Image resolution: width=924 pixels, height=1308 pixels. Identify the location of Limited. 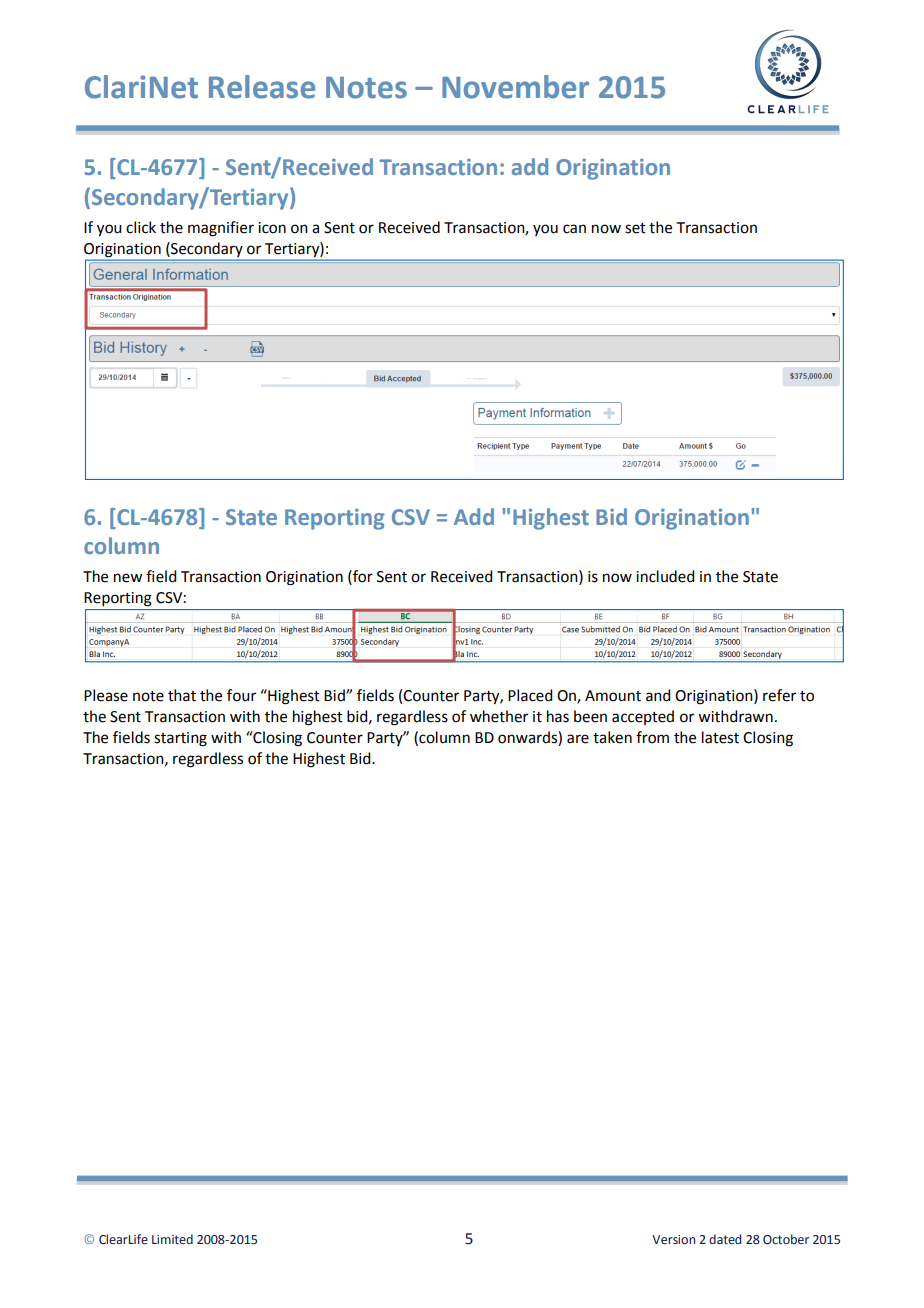
(172, 1239).
